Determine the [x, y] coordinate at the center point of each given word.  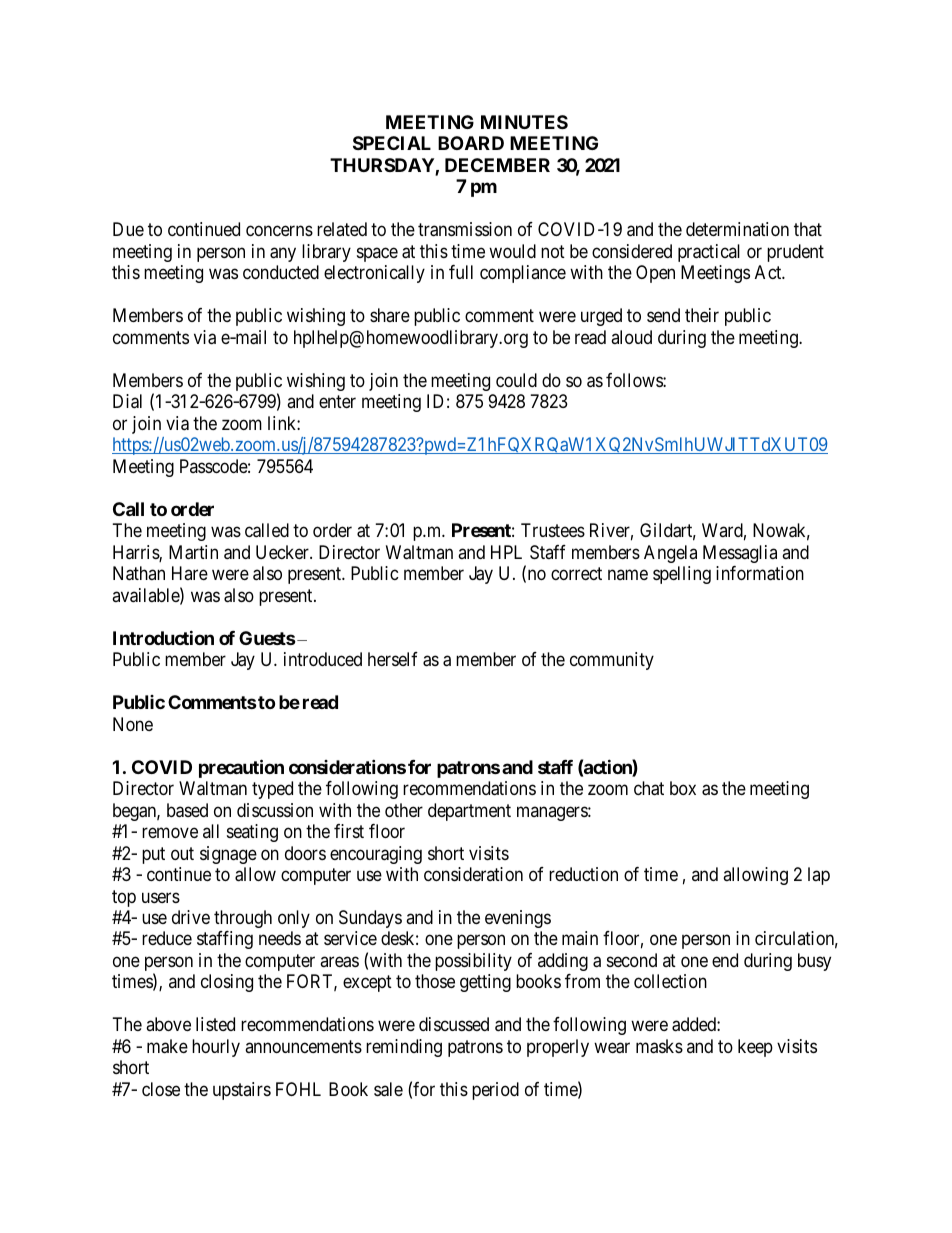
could [516, 380]
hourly [216, 1048]
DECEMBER [497, 165]
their [702, 315]
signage [228, 855]
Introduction [163, 637]
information [760, 573]
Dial [127, 401]
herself [393, 659]
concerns [279, 231]
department [469, 812]
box [683, 788]
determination [737, 229]
